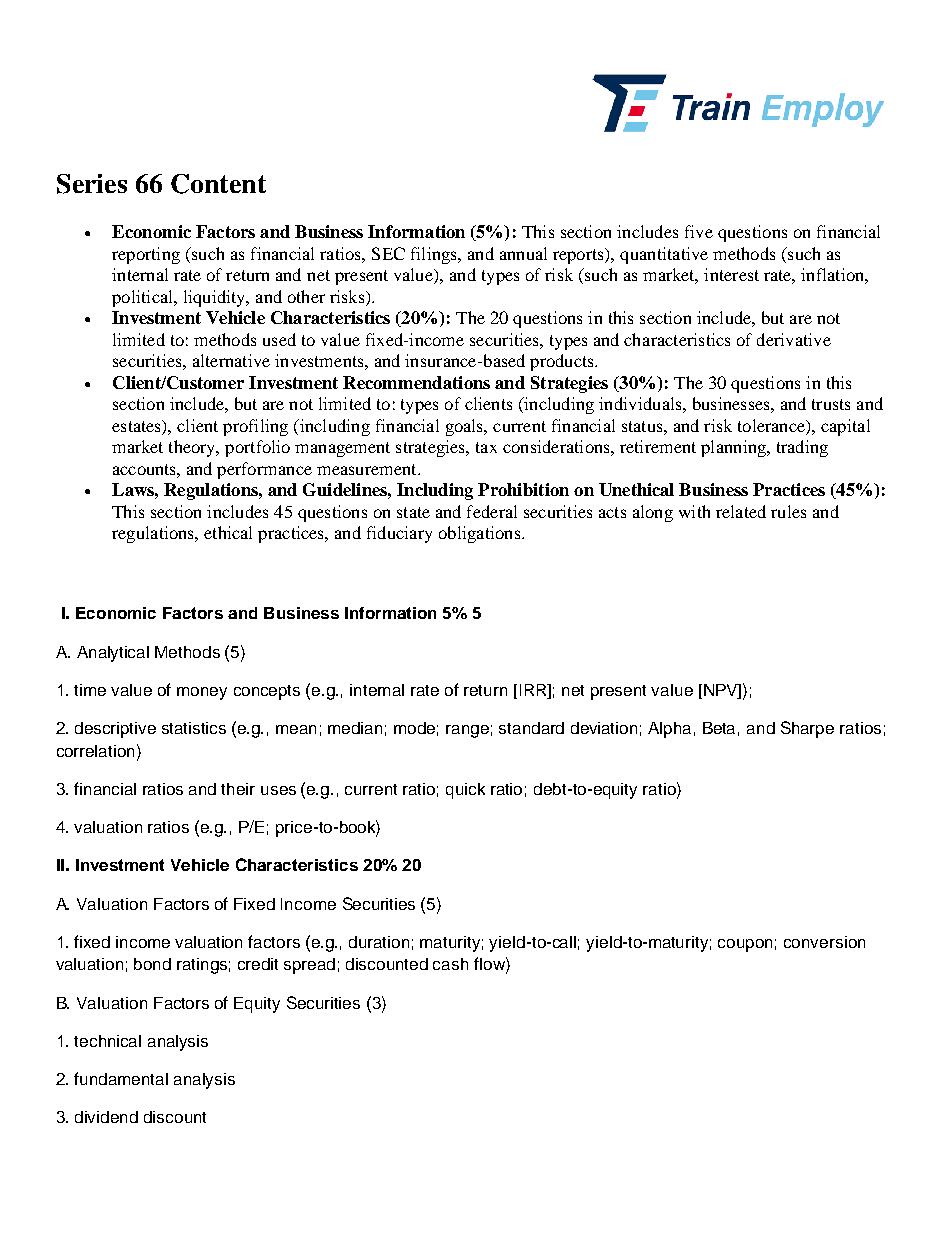  I want to click on cash, so click(450, 964).
